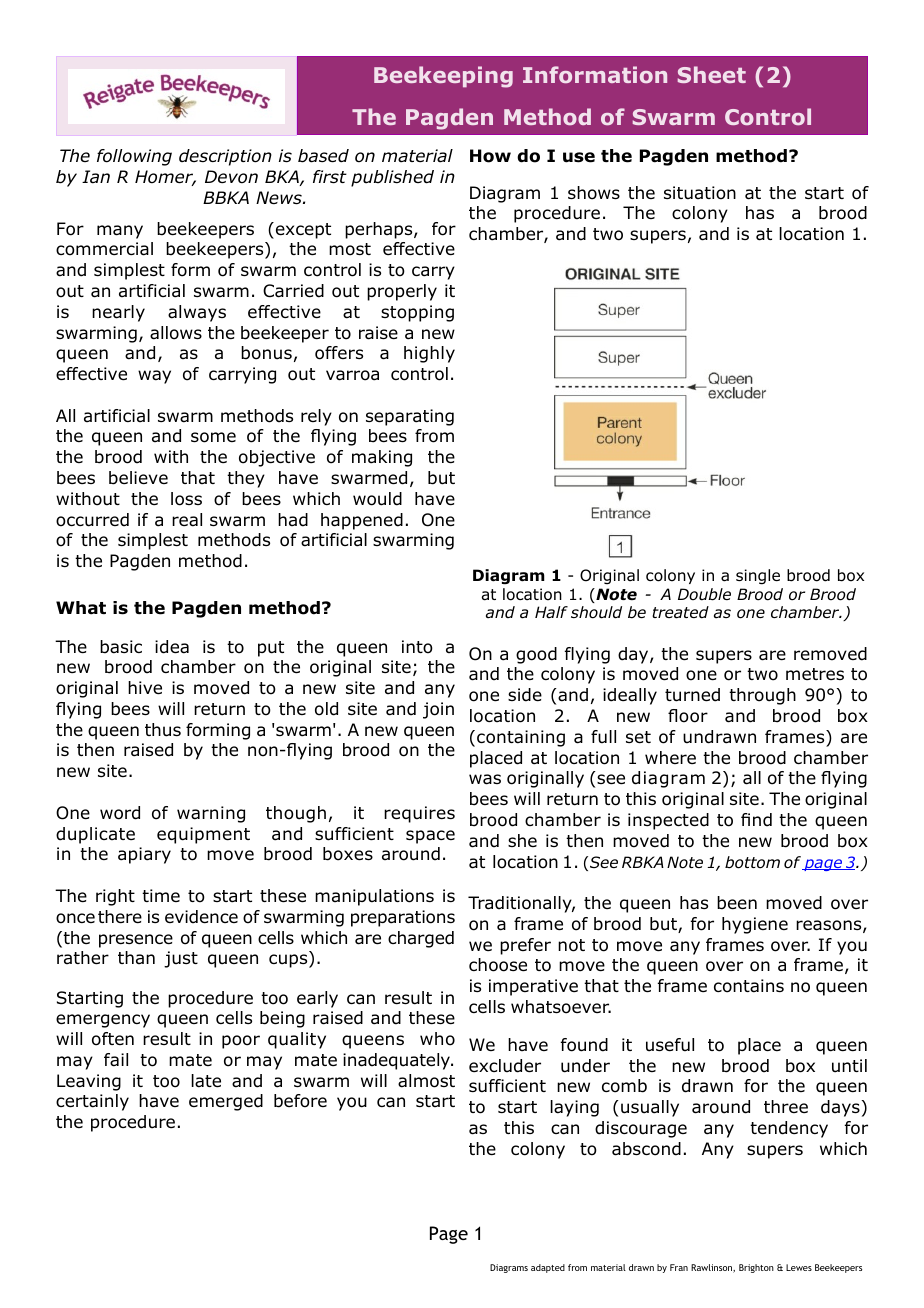 Image resolution: width=924 pixels, height=1308 pixels. I want to click on hive, so click(145, 688).
